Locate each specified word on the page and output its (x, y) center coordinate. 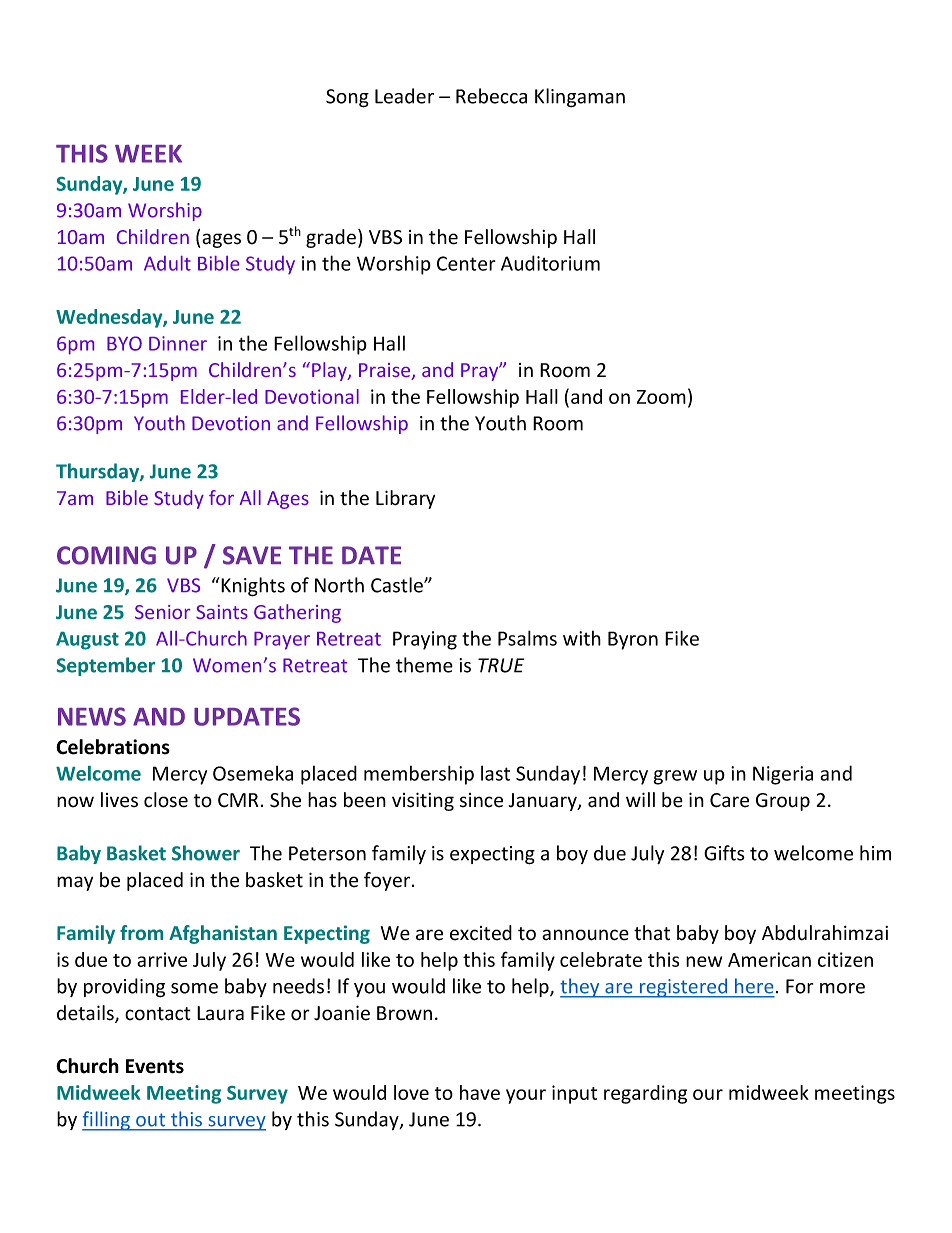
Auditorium (550, 263)
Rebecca (491, 96)
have (480, 1092)
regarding (645, 1094)
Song (347, 98)
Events (155, 1066)
